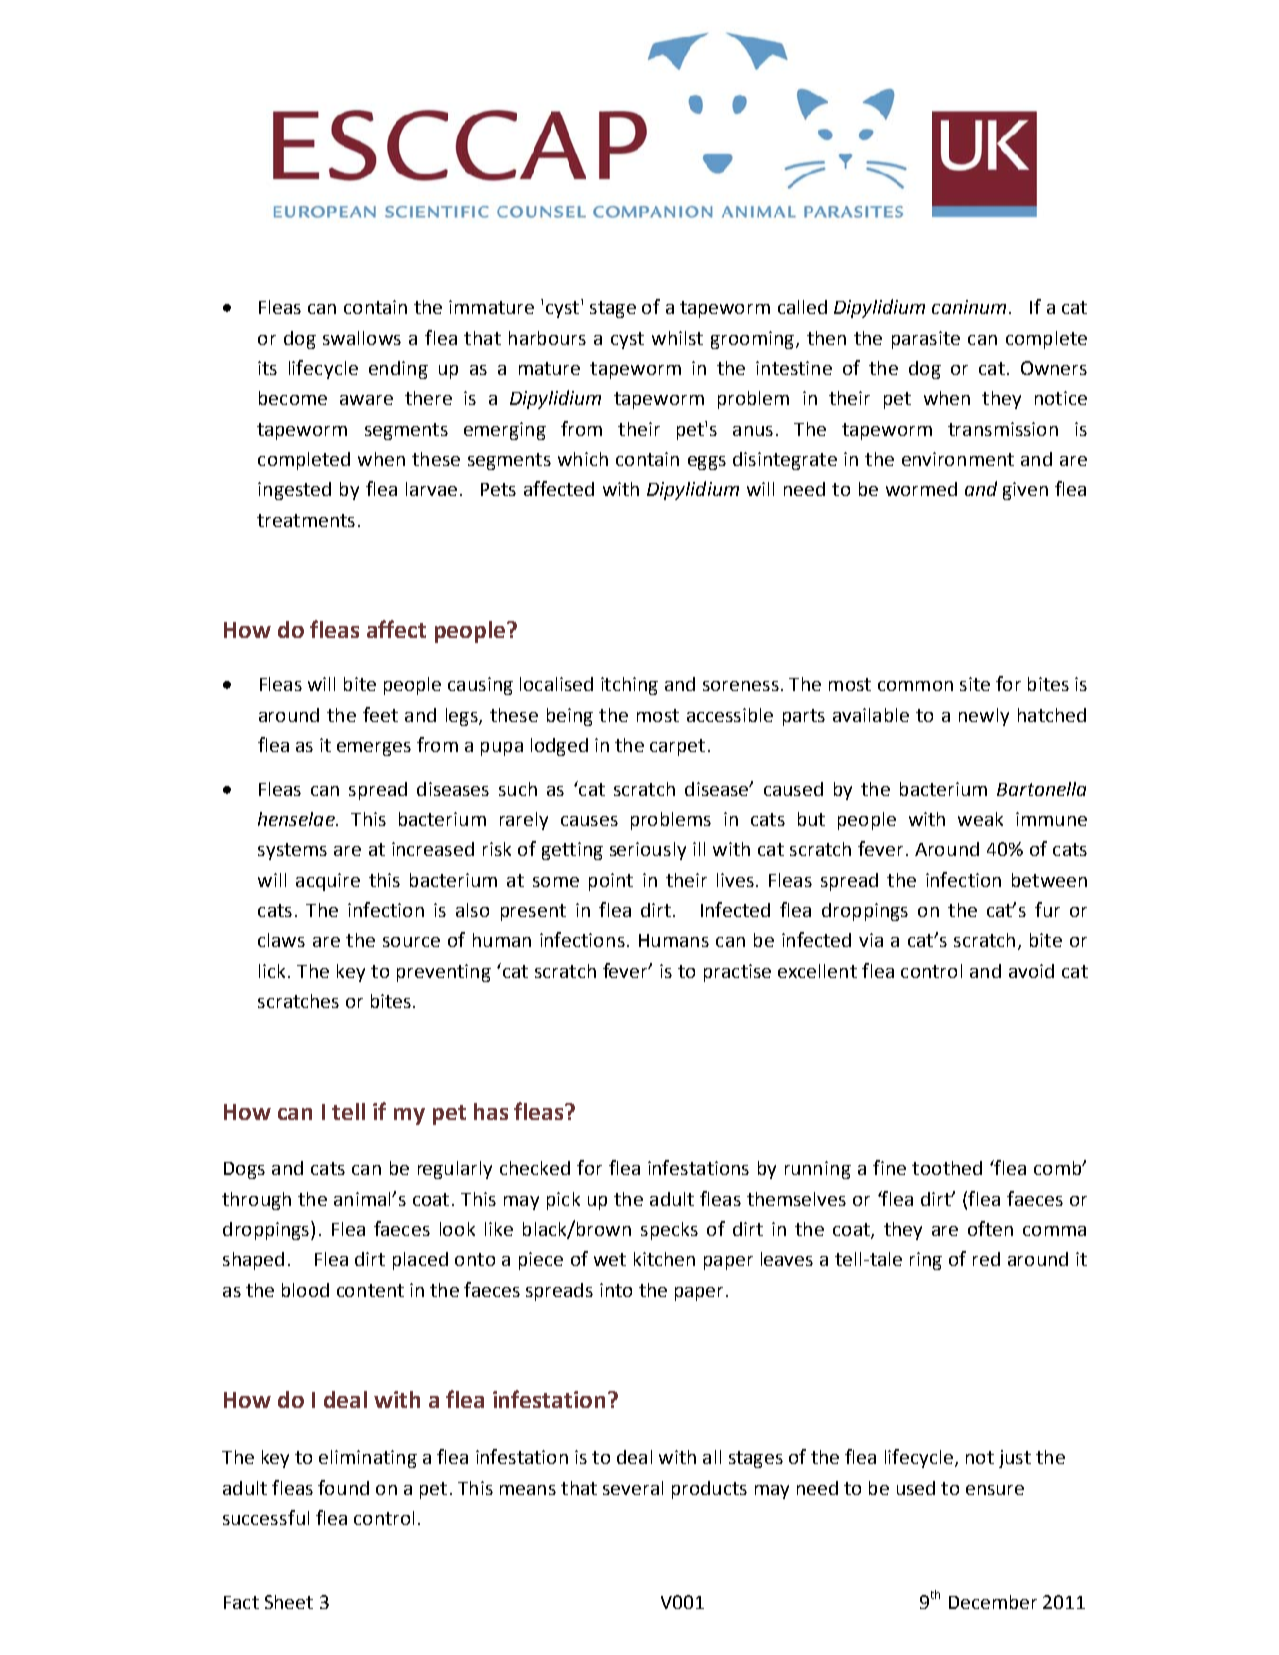 The image size is (1279, 1655). What do you see at coordinates (633, 1488) in the document?
I see `several` at bounding box center [633, 1488].
